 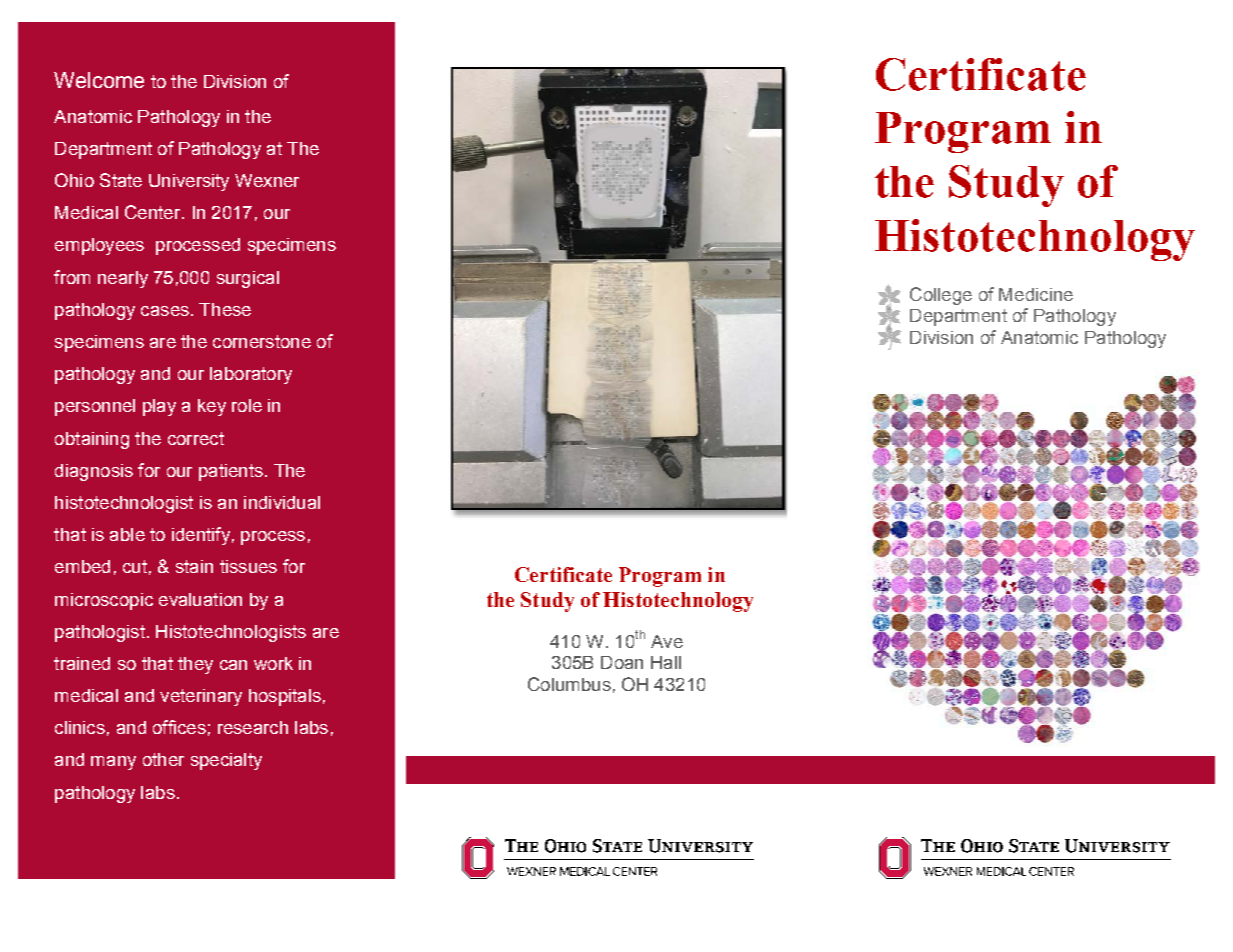 I want to click on Hall, so click(x=666, y=662).
